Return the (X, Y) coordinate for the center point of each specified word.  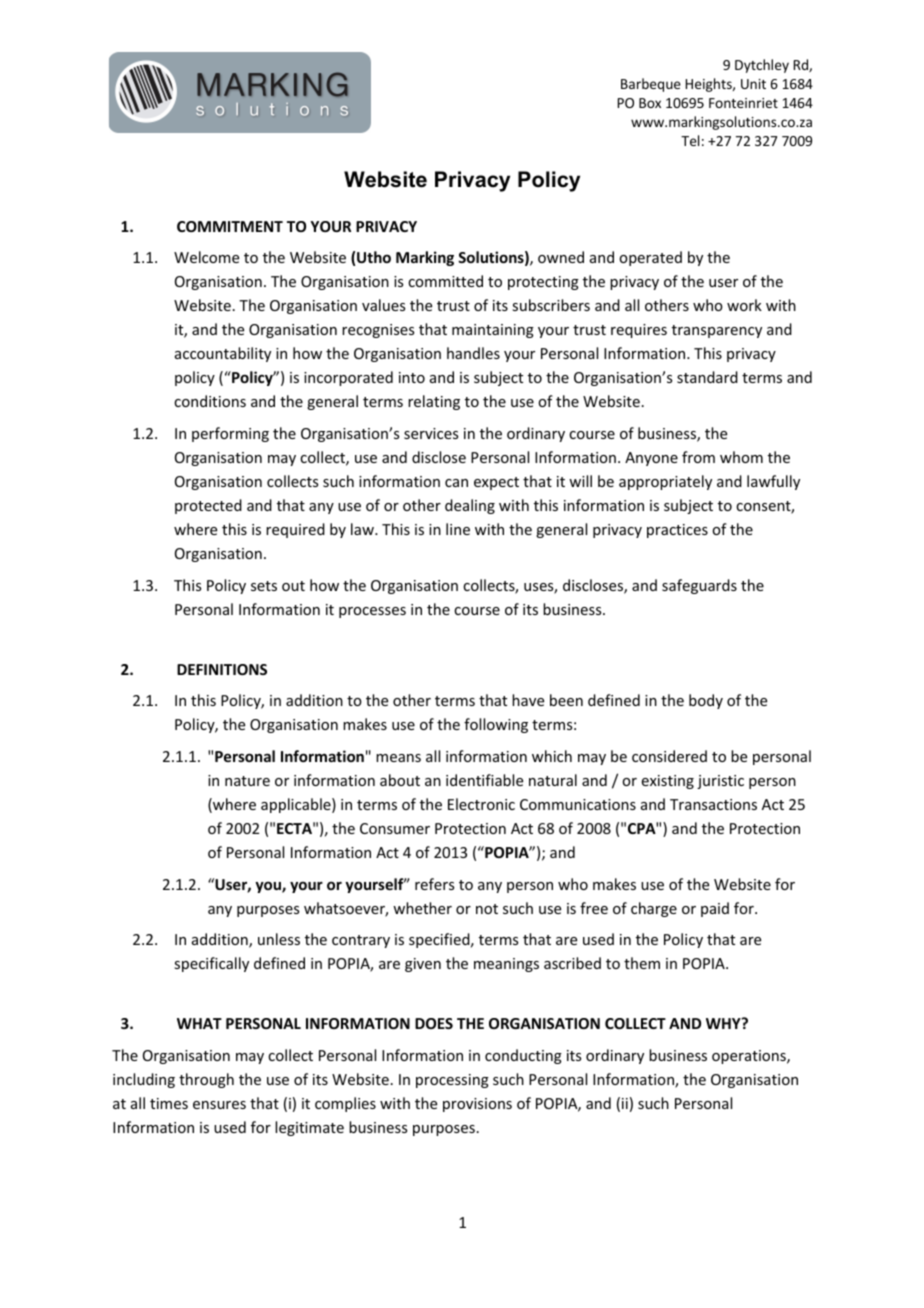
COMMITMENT (230, 226)
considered (669, 756)
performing (230, 434)
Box (650, 103)
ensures (219, 1105)
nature (247, 781)
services (431, 433)
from (698, 457)
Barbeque (651, 85)
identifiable (484, 780)
